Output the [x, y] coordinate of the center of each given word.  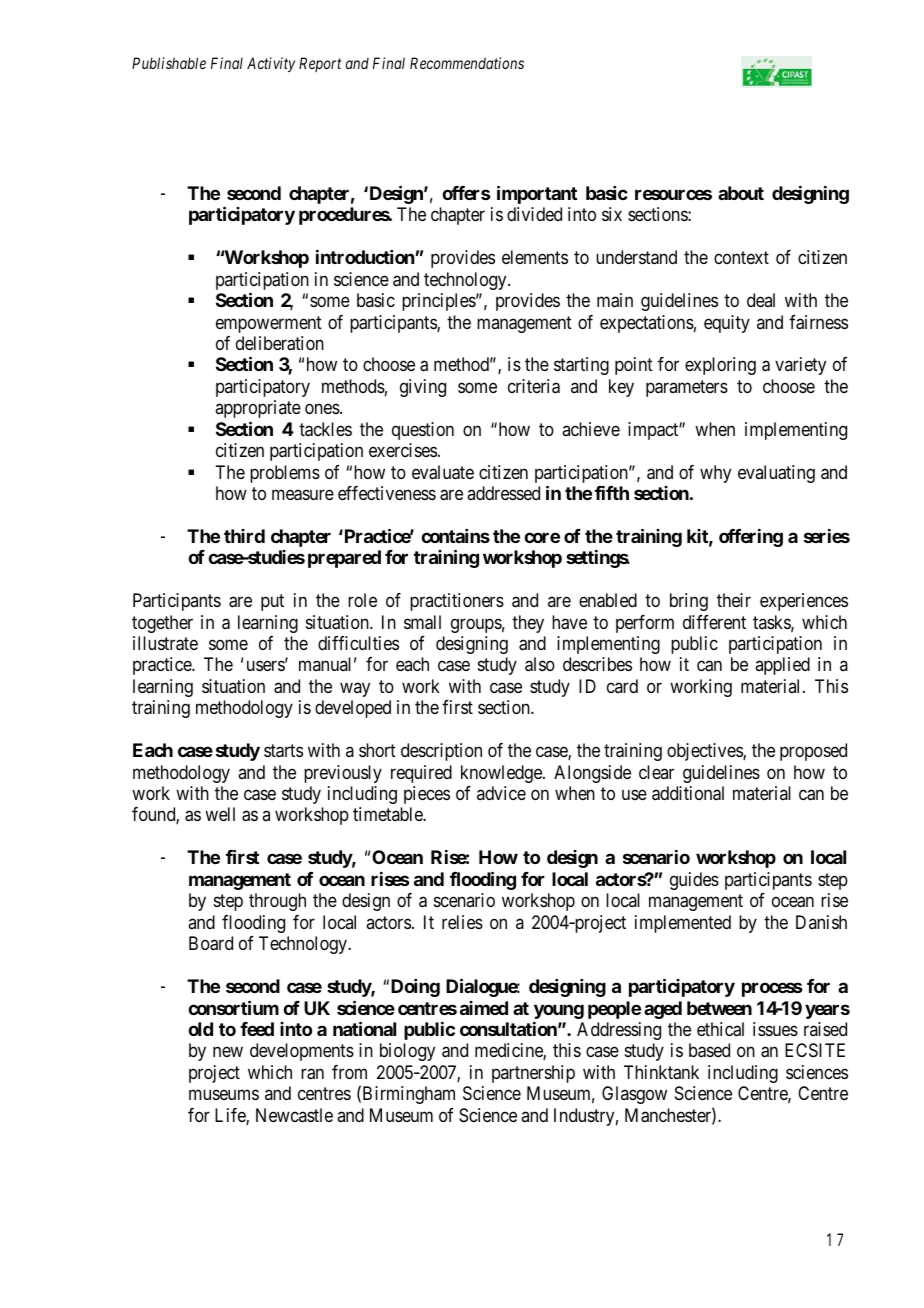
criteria [534, 386]
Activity [271, 64]
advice [501, 793]
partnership [533, 1074]
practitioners [457, 602]
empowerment [269, 324]
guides [694, 881]
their [734, 600]
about [741, 193]
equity [727, 324]
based [709, 1050]
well [220, 814]
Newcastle [294, 1115]
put [272, 602]
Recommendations [467, 63]
